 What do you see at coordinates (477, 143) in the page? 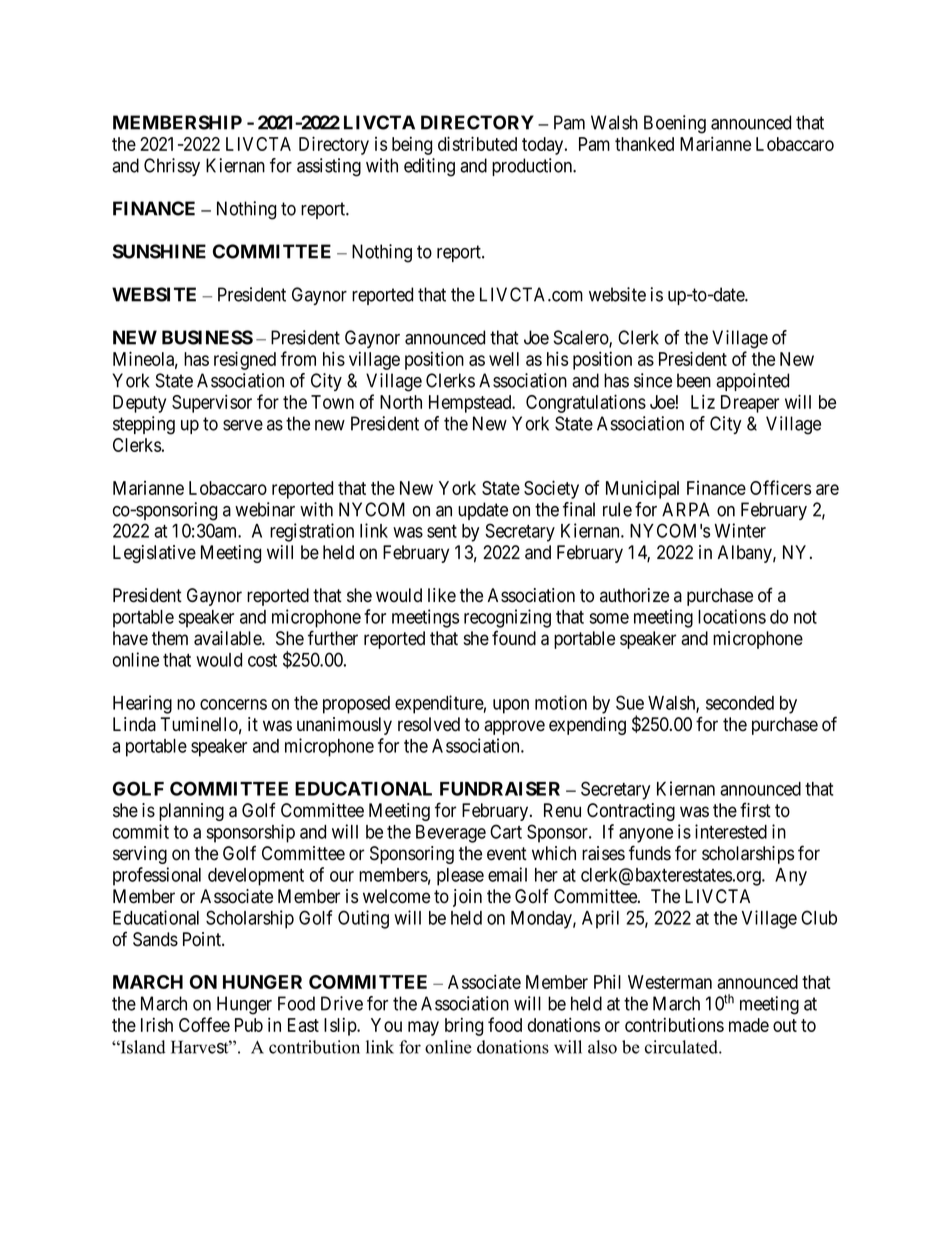
I see `distributed` at bounding box center [477, 143].
